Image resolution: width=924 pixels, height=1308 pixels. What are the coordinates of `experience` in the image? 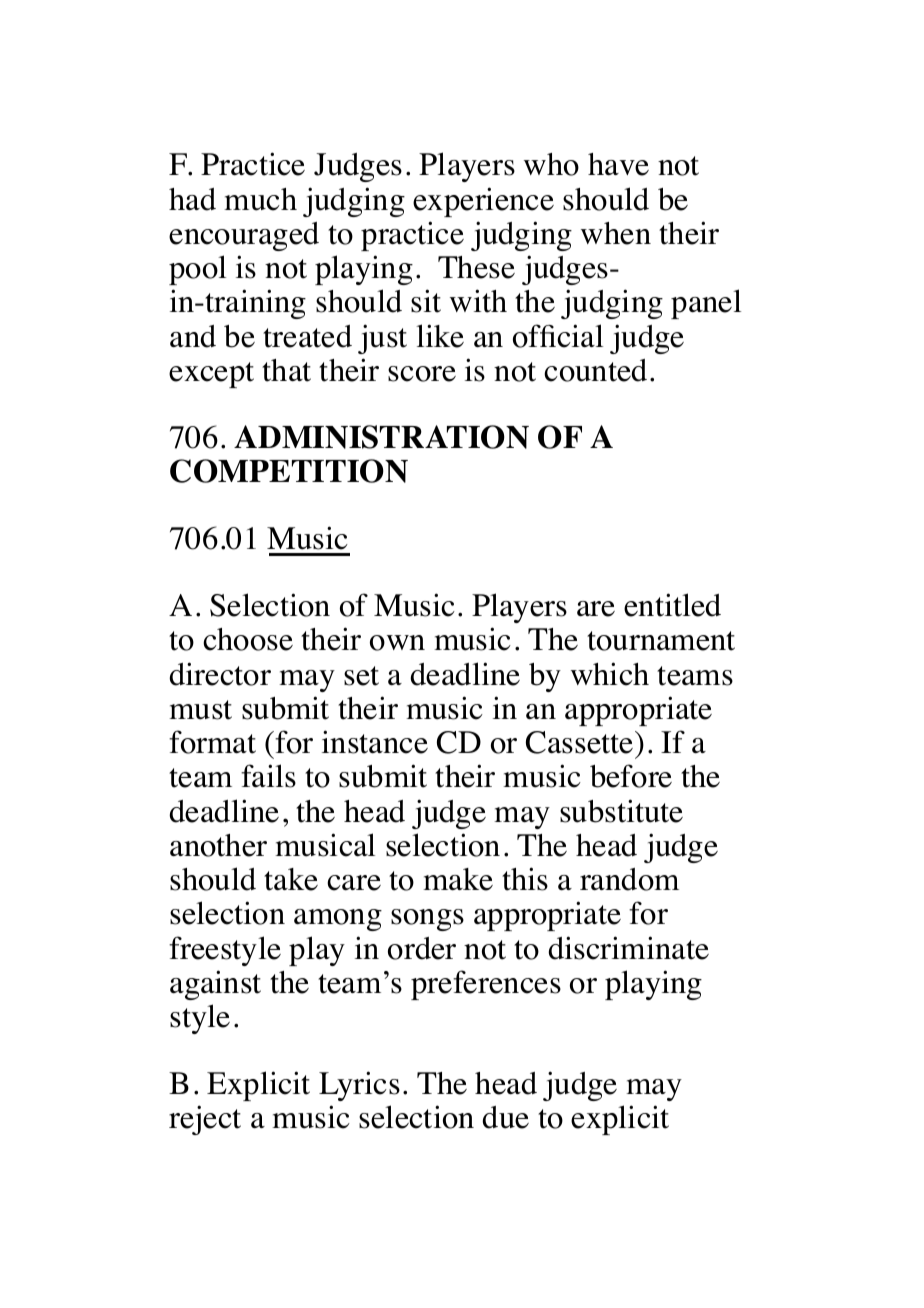 It's located at (483, 202).
